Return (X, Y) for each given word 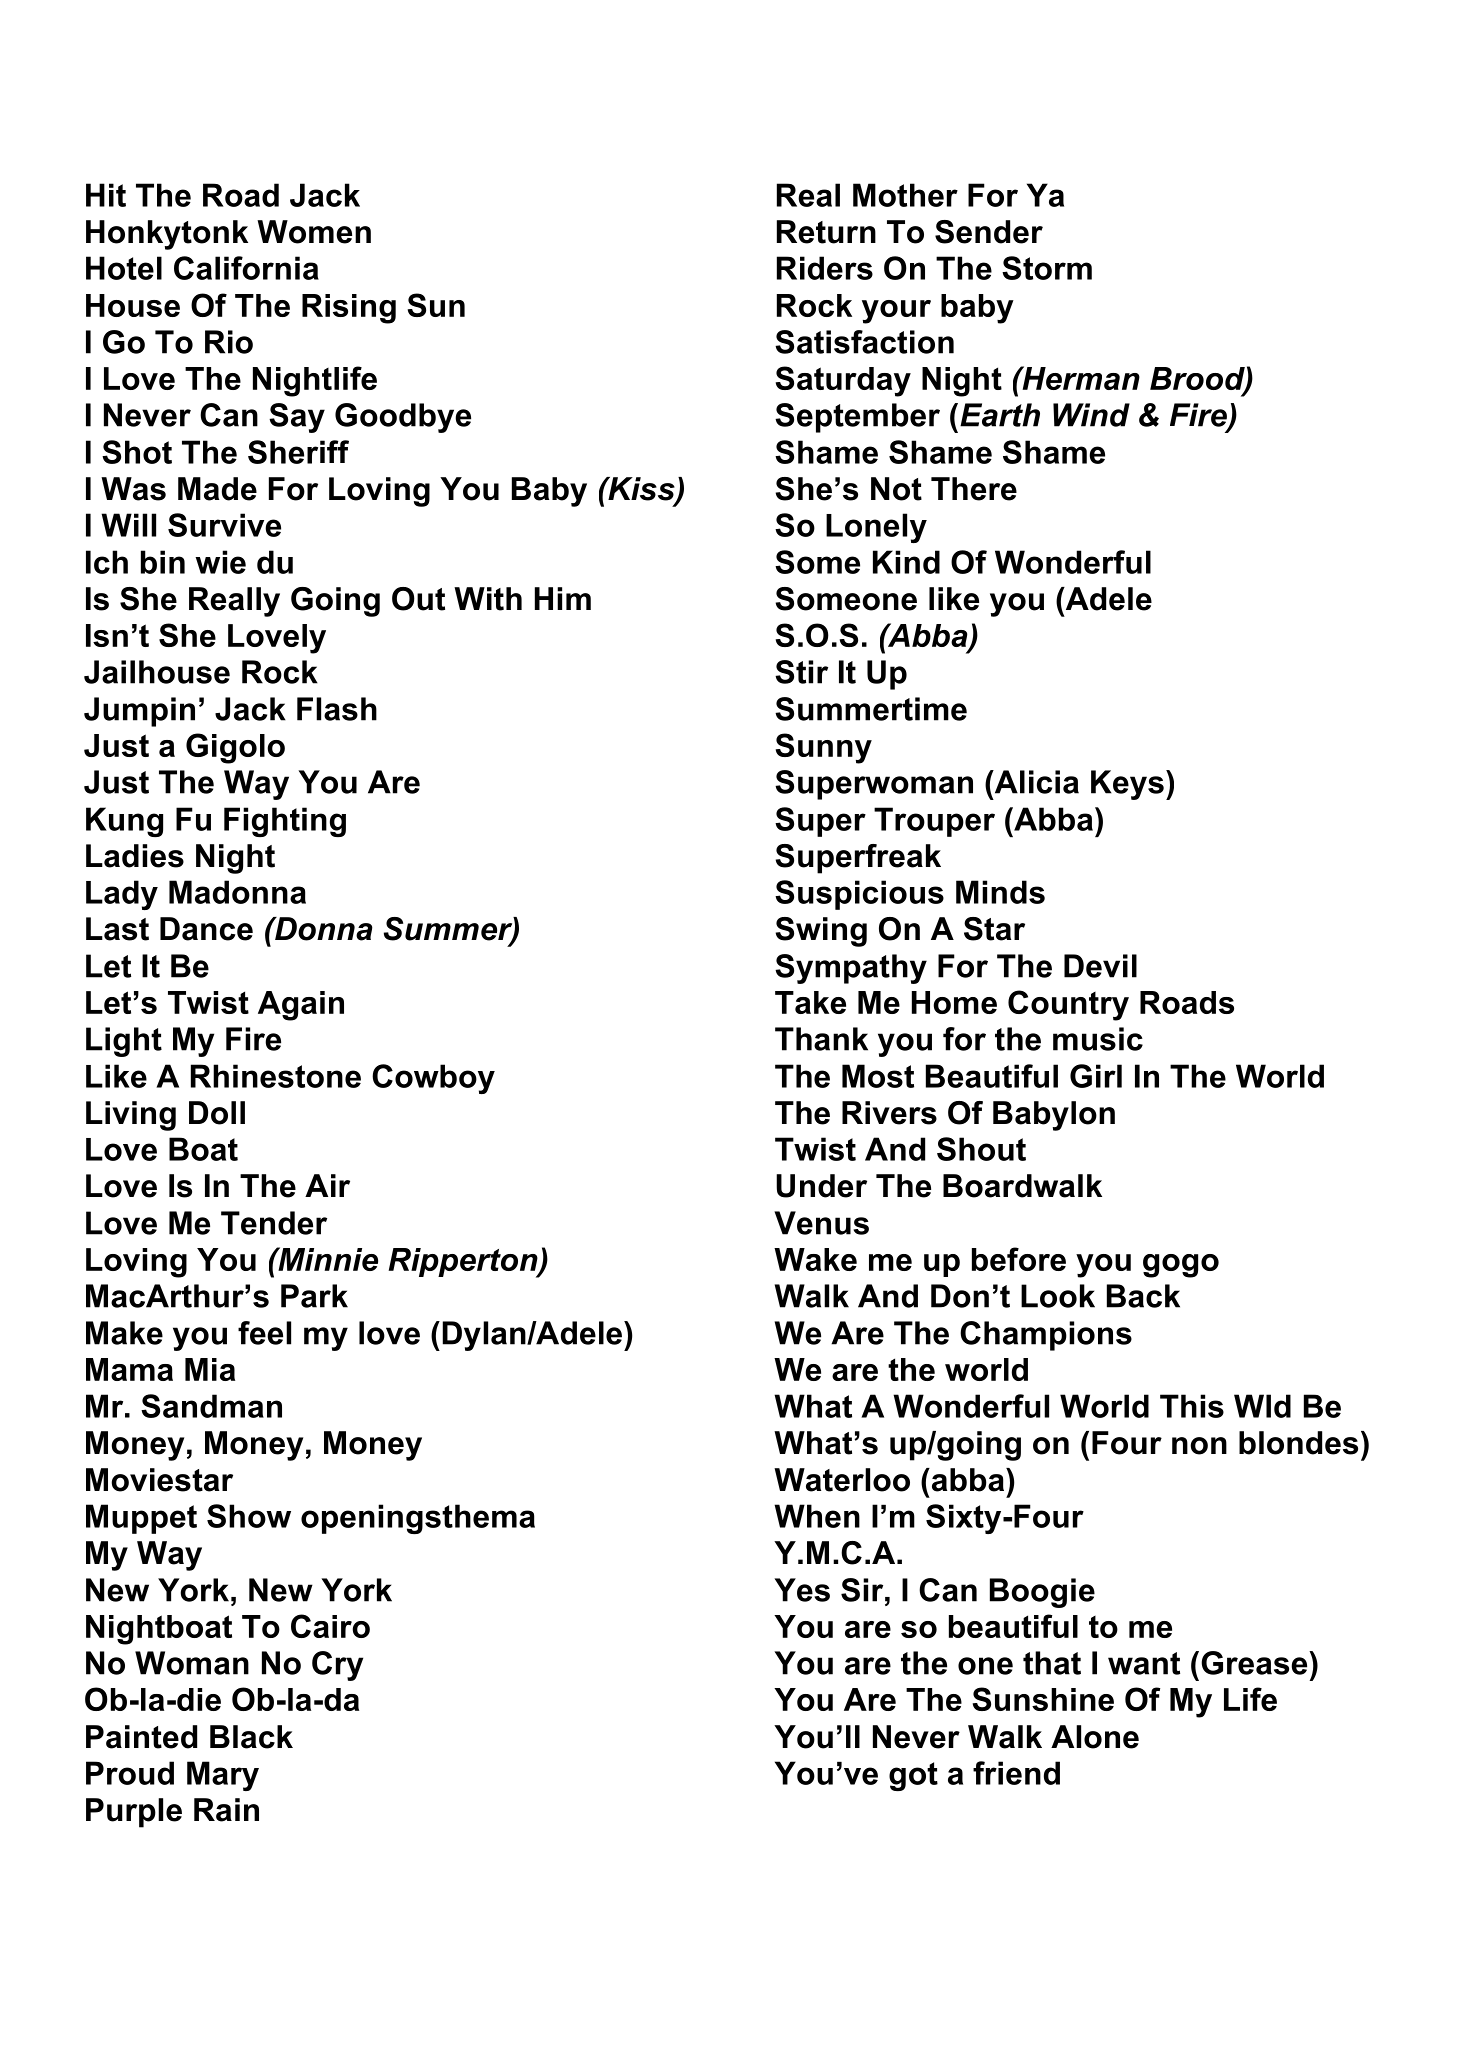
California (246, 268)
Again (301, 1006)
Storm (1047, 268)
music (1098, 1039)
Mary (223, 1776)
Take (810, 1002)
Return (826, 232)
